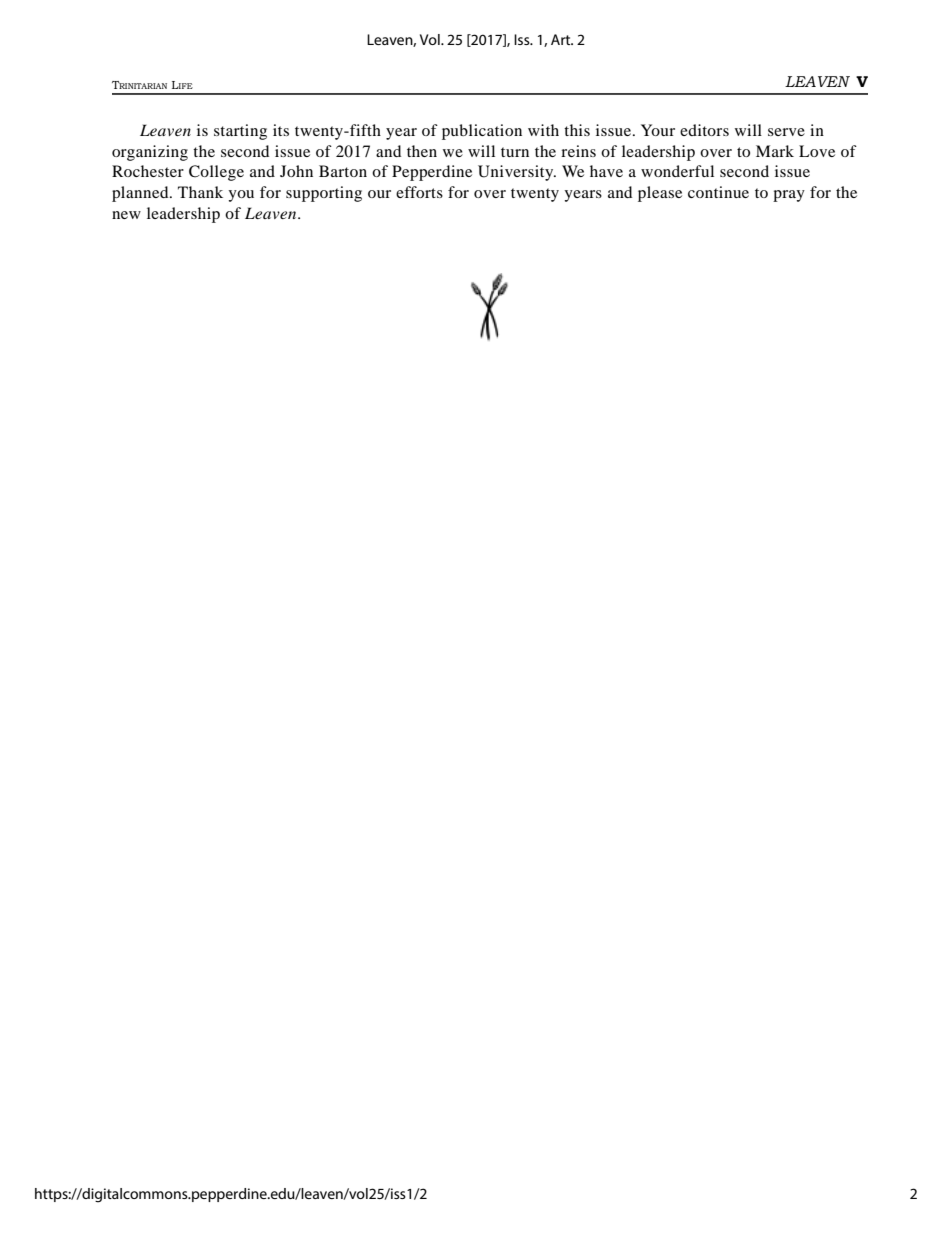 This image has width=952, height=1233. I want to click on new, so click(126, 215).
